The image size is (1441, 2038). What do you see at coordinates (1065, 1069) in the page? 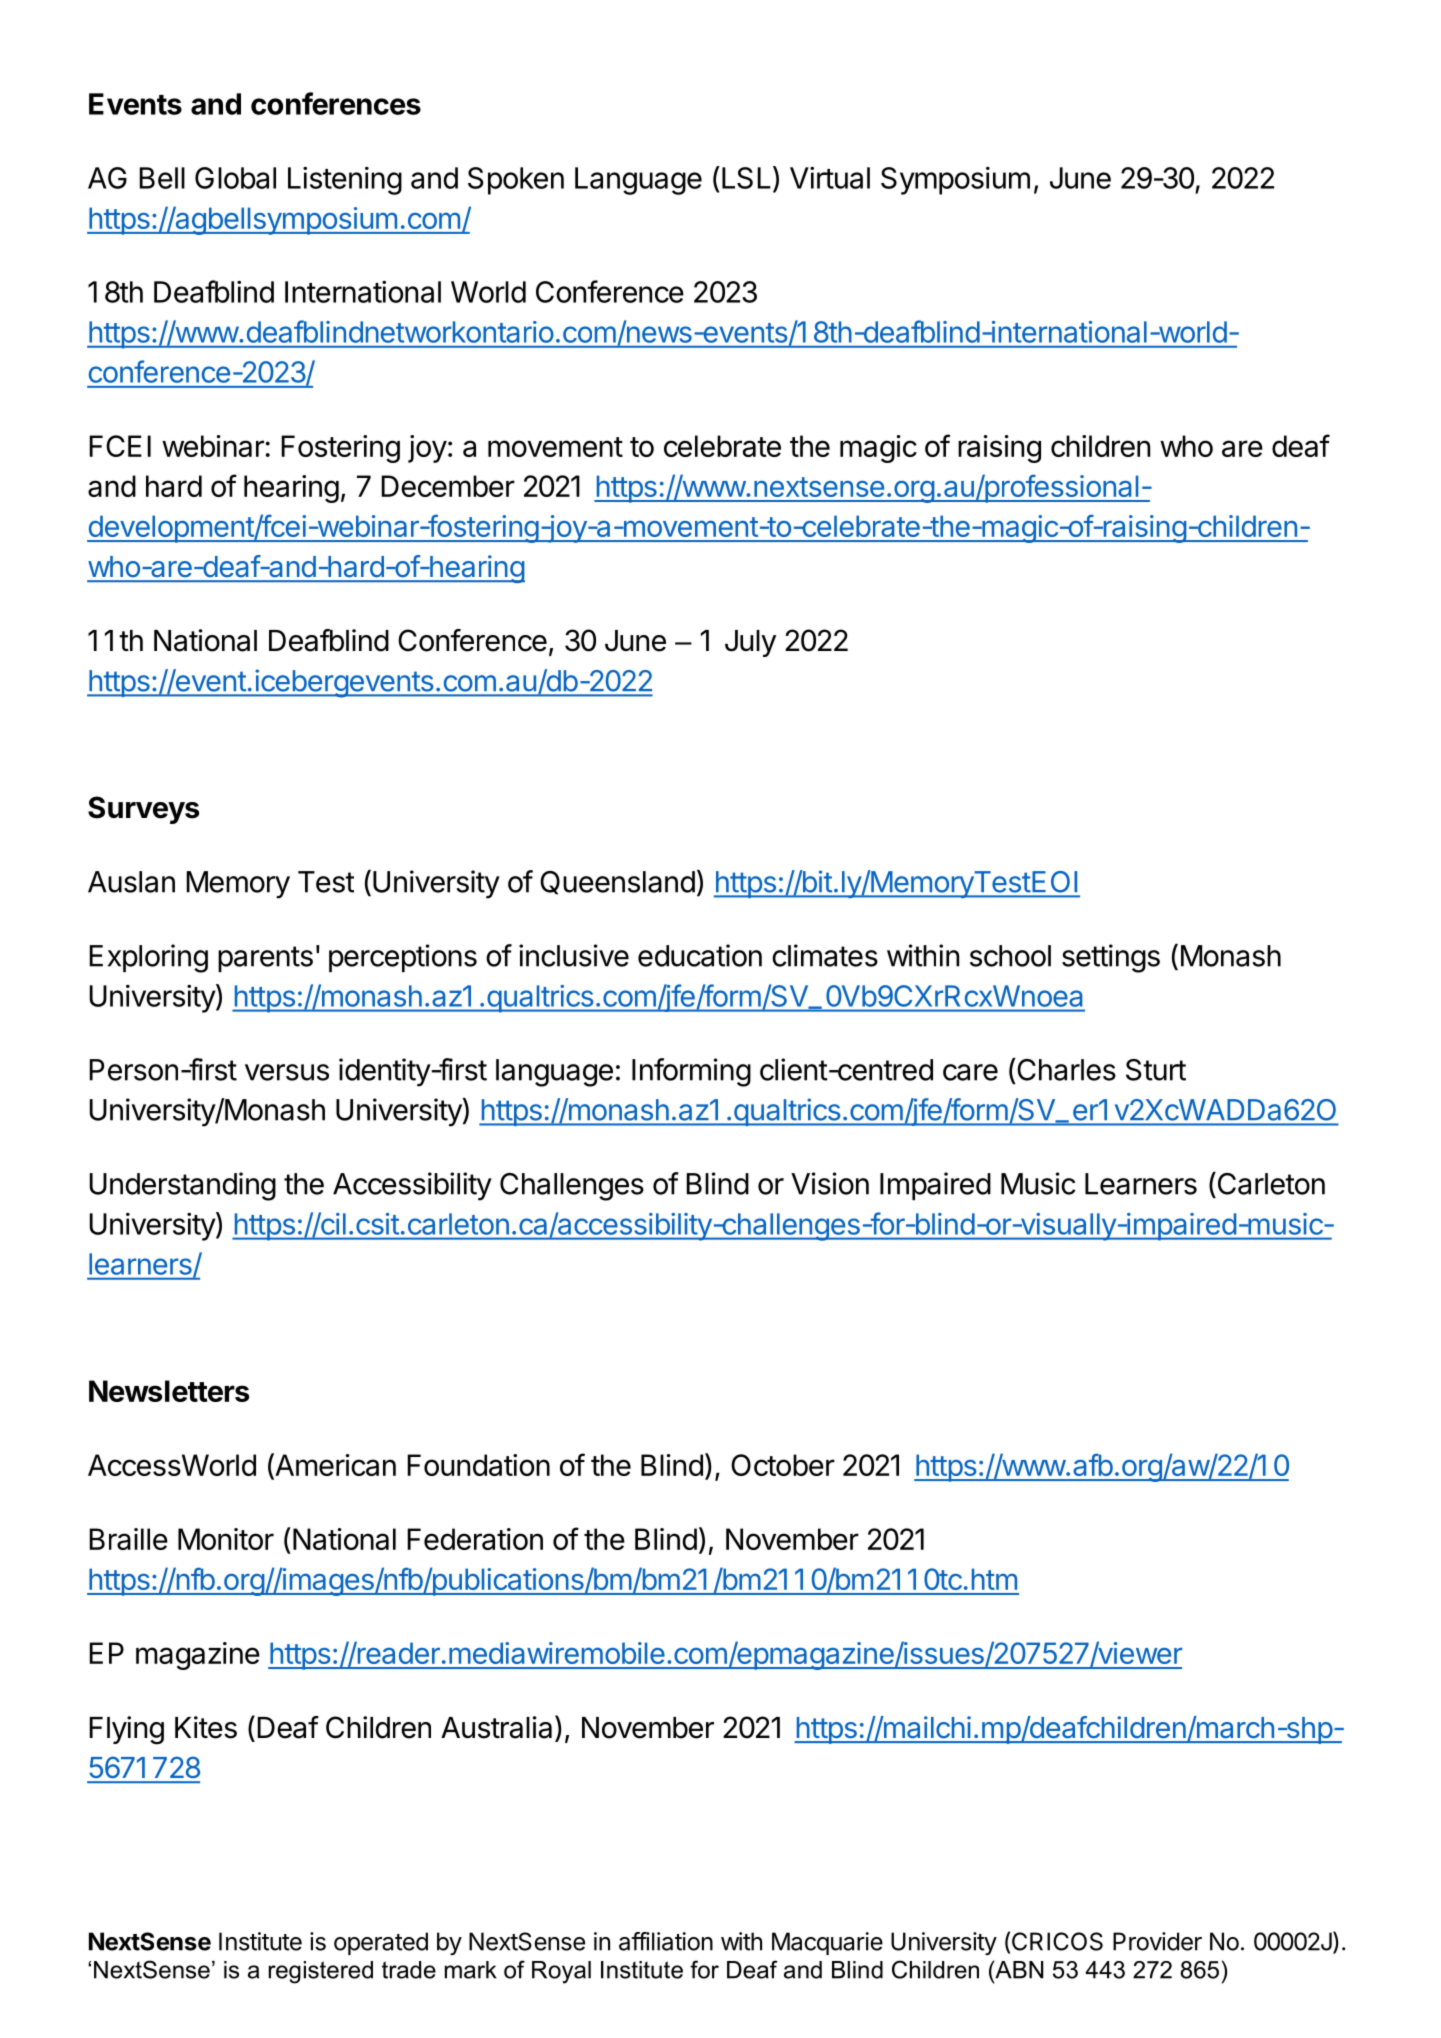
I see `Charles` at bounding box center [1065, 1069].
